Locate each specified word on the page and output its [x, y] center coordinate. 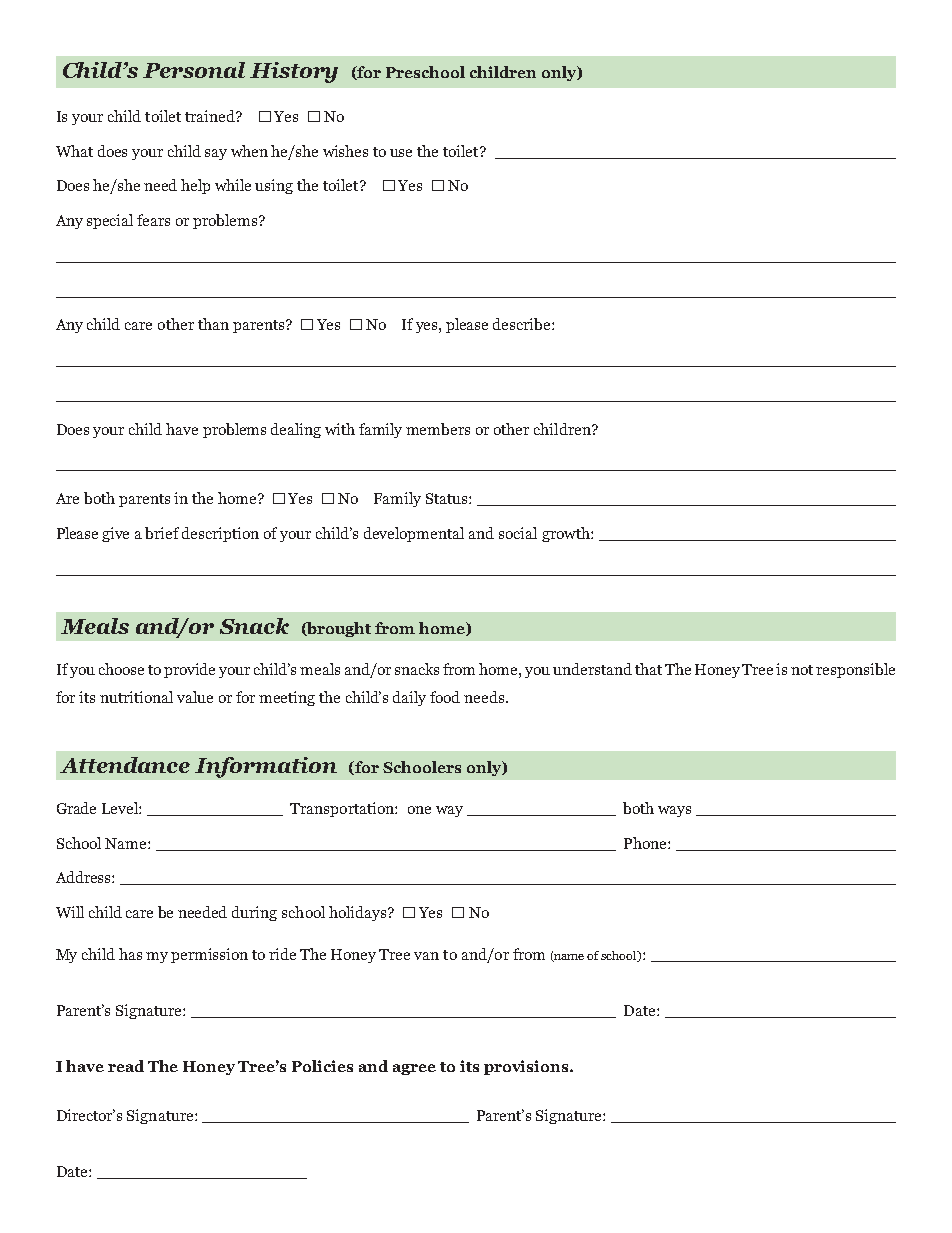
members [438, 429]
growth [567, 534]
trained [211, 116]
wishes [345, 151]
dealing [296, 430]
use [401, 153]
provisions [527, 1067]
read [126, 1066]
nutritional [136, 697]
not [802, 670]
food [445, 697]
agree [414, 1069]
